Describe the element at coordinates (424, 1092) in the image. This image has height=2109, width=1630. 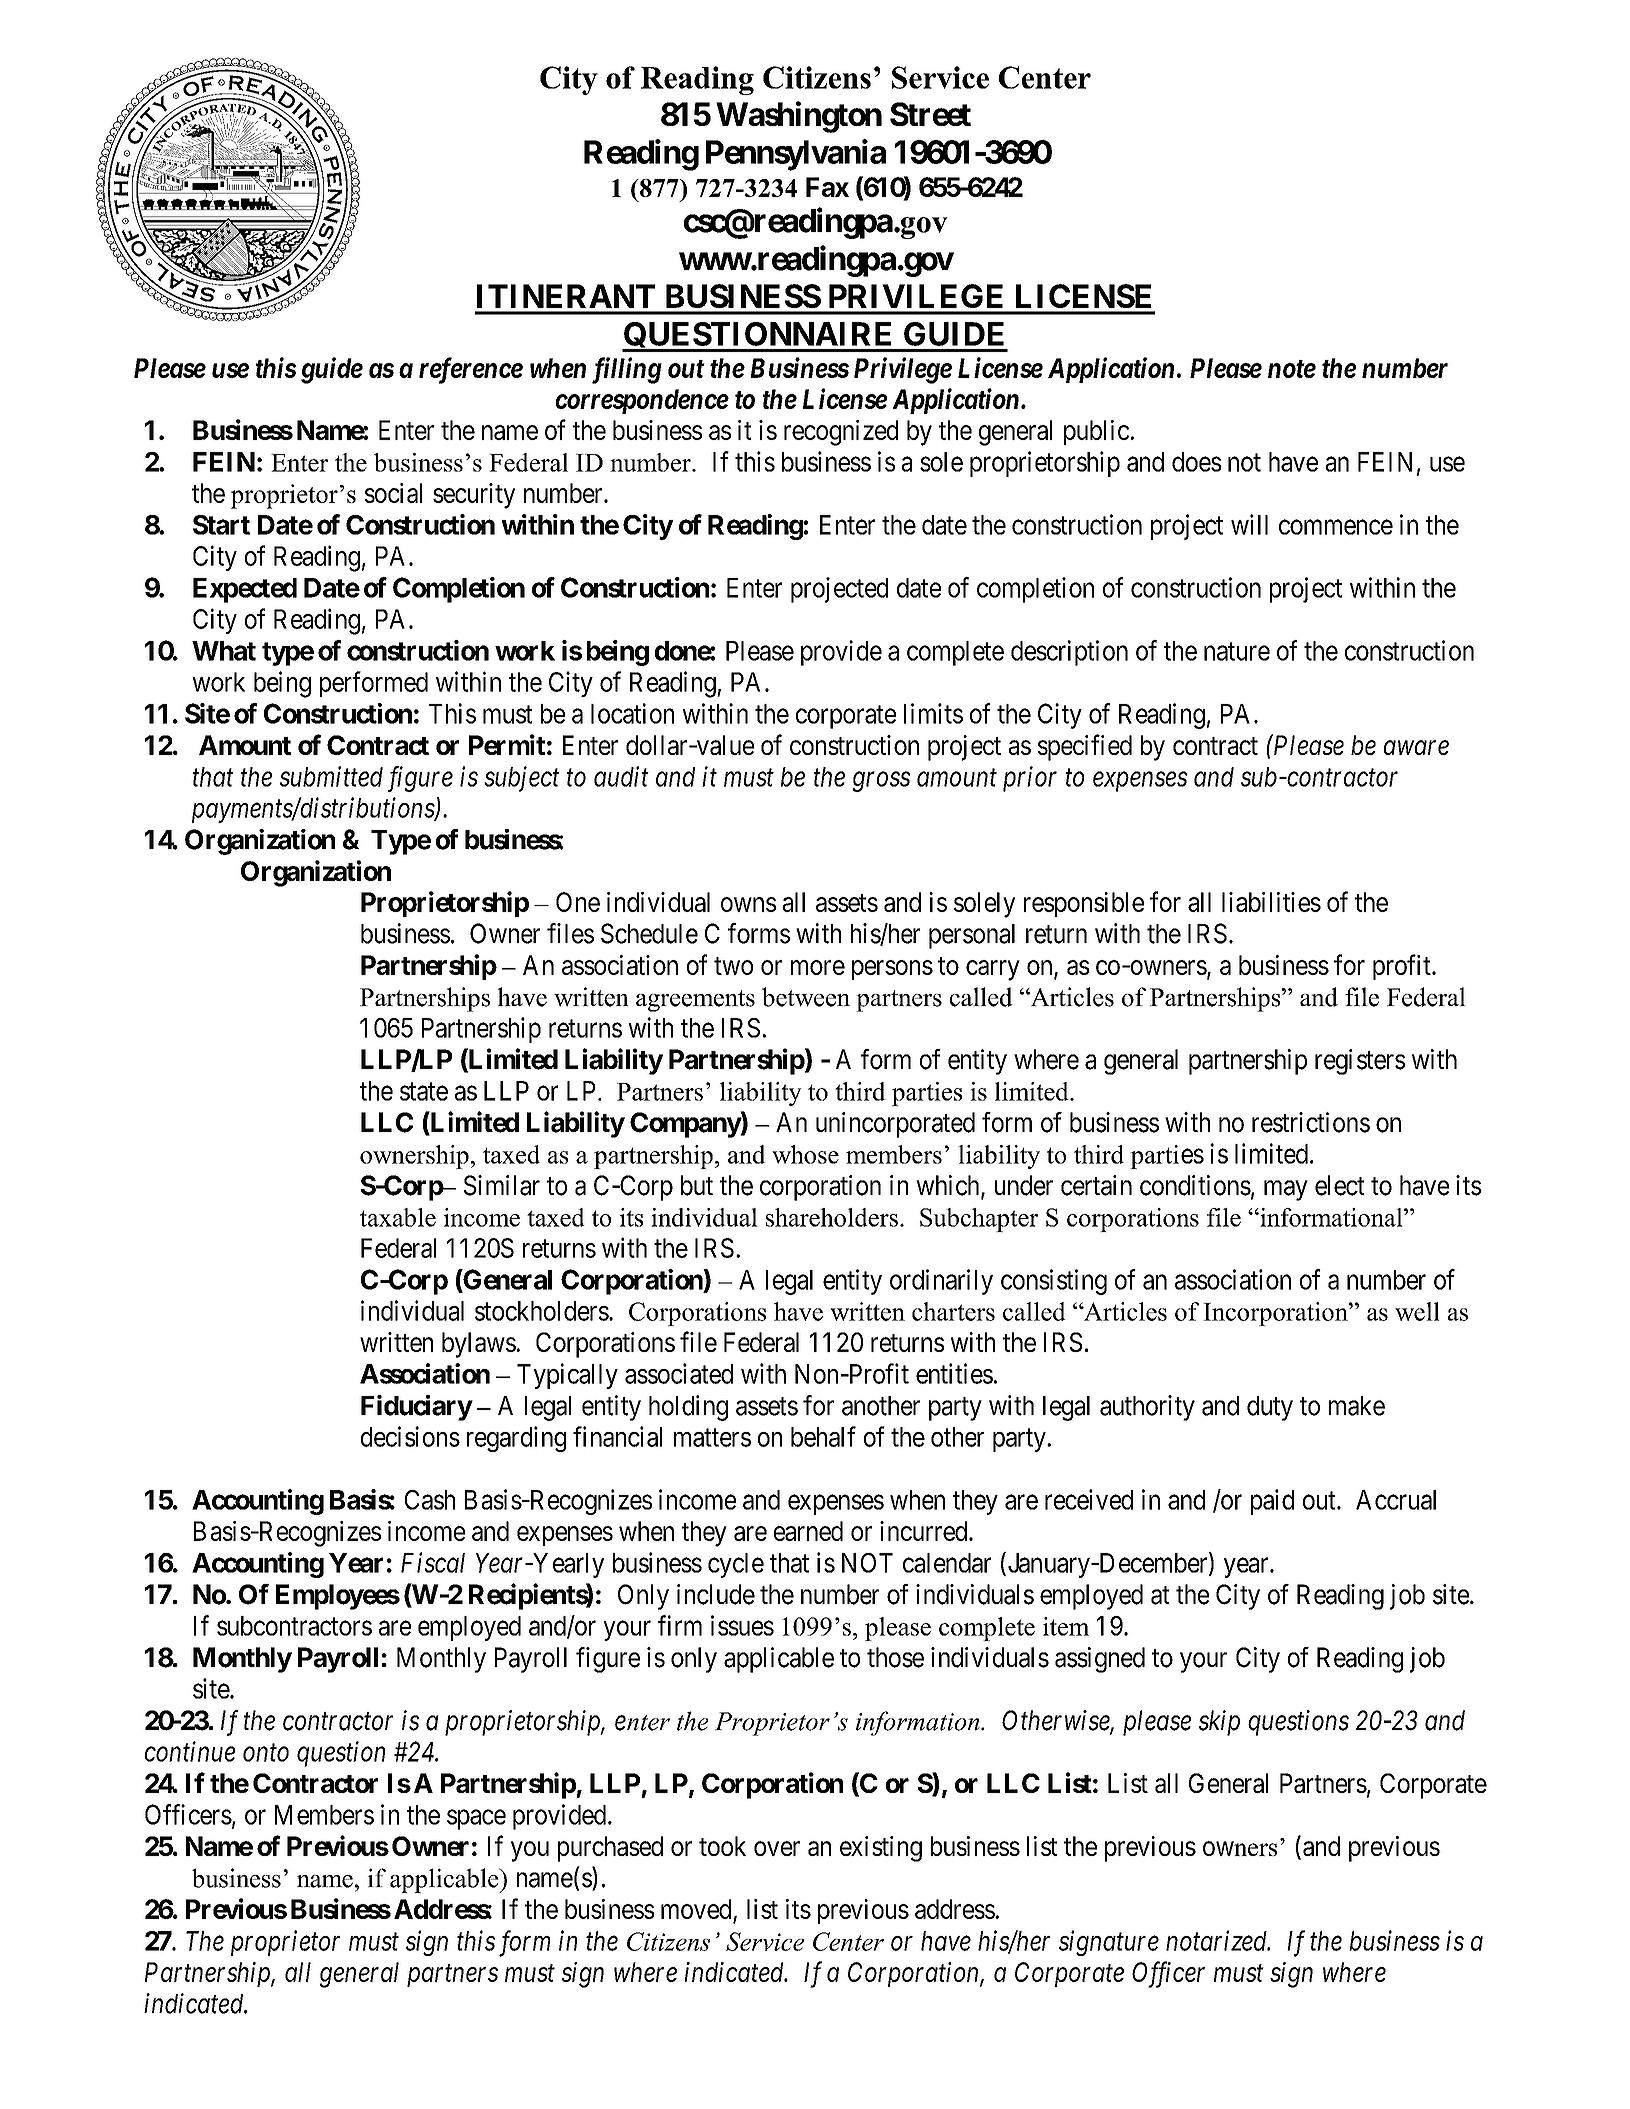
I see `state` at that location.
